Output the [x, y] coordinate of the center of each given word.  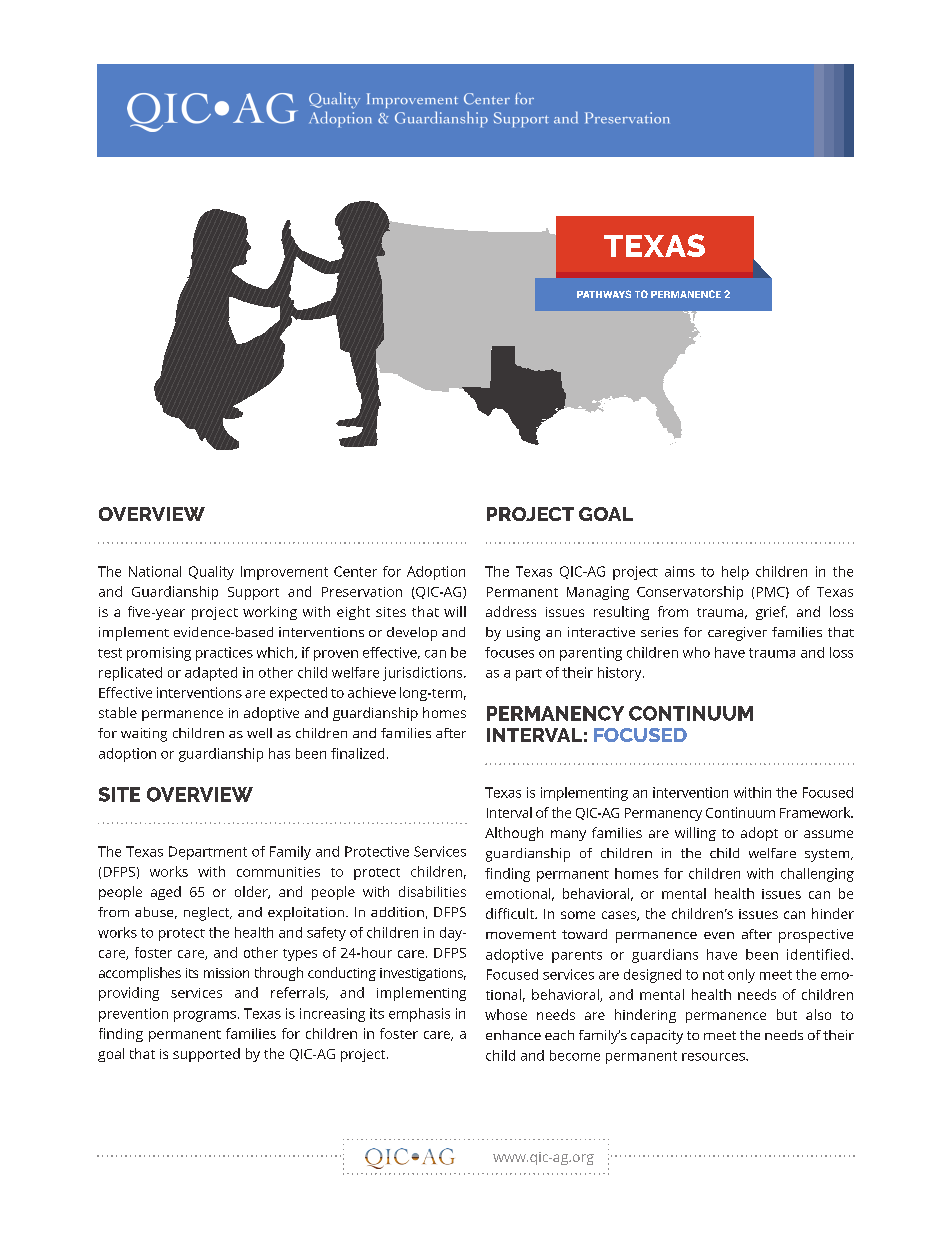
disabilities [432, 891]
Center [355, 571]
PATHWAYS [604, 294]
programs [205, 1016]
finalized [357, 753]
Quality [211, 573]
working [270, 613]
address [511, 611]
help [735, 573]
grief [771, 613]
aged [166, 893]
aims [680, 571]
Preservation [362, 592]
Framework [816, 812]
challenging [817, 875]
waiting [144, 735]
